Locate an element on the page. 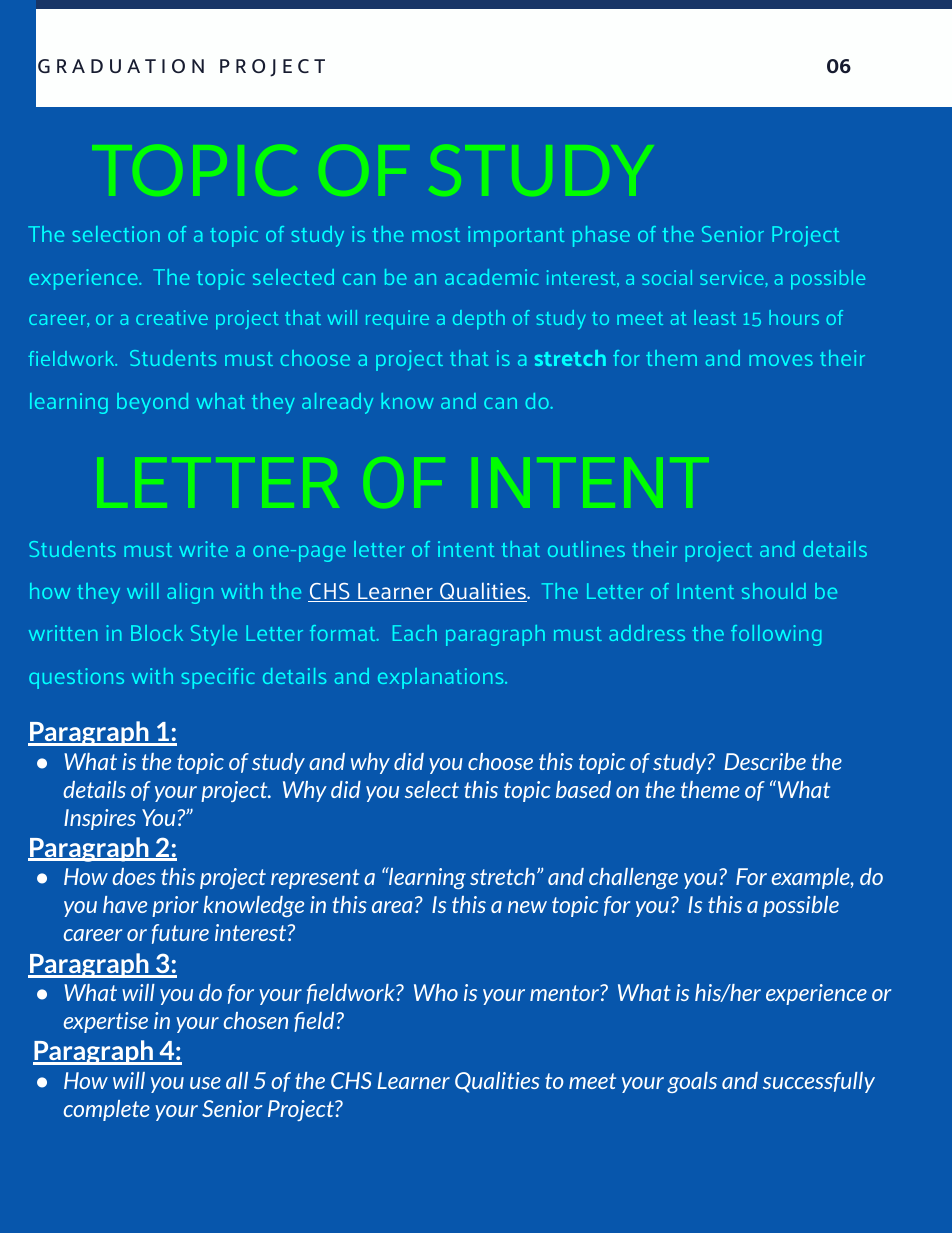 The height and width of the image is (1233, 952). Who is located at coordinates (436, 992).
